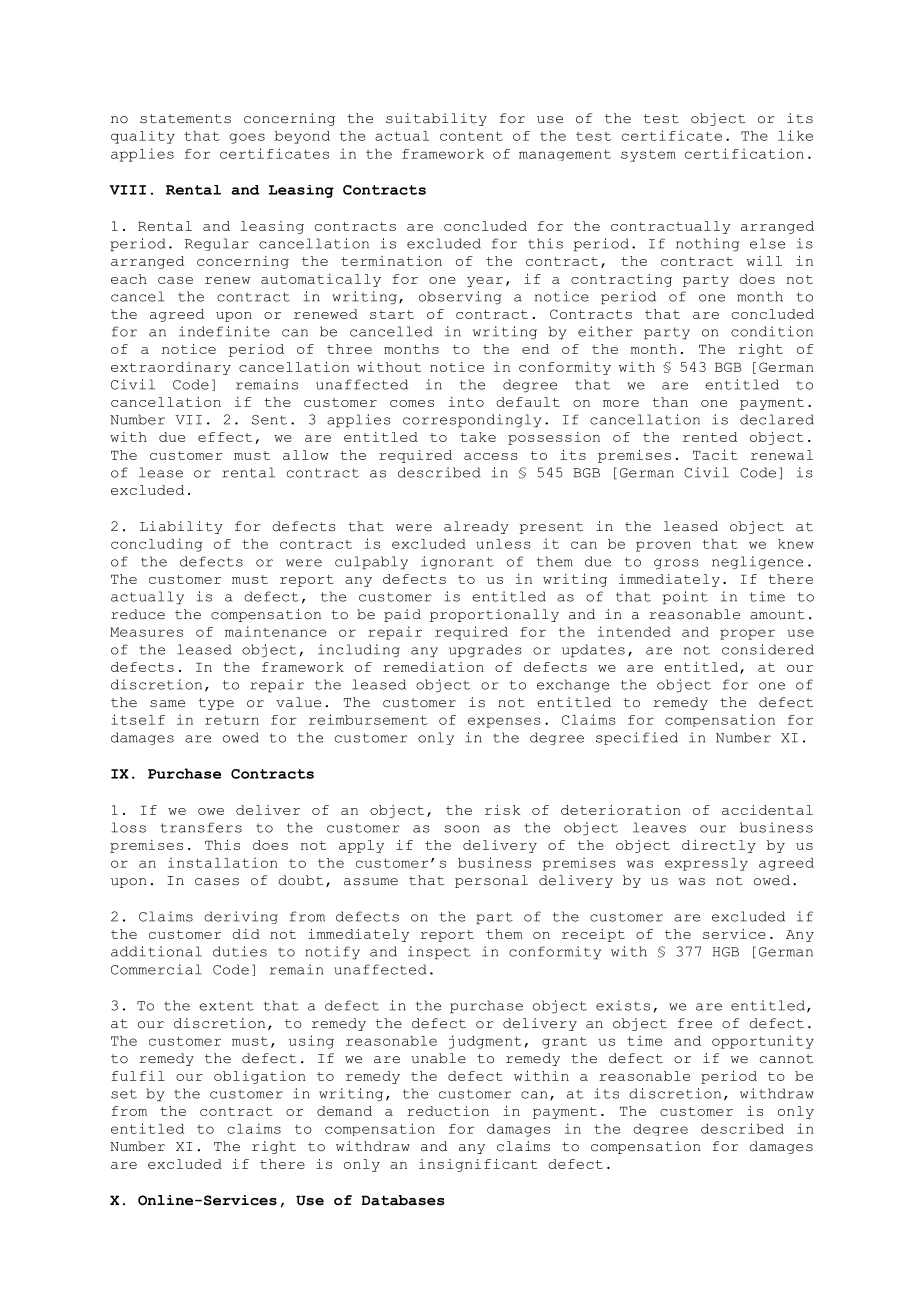 Image resolution: width=924 pixels, height=1308 pixels. Describe the element at coordinates (767, 810) in the image. I see `accidental` at that location.
